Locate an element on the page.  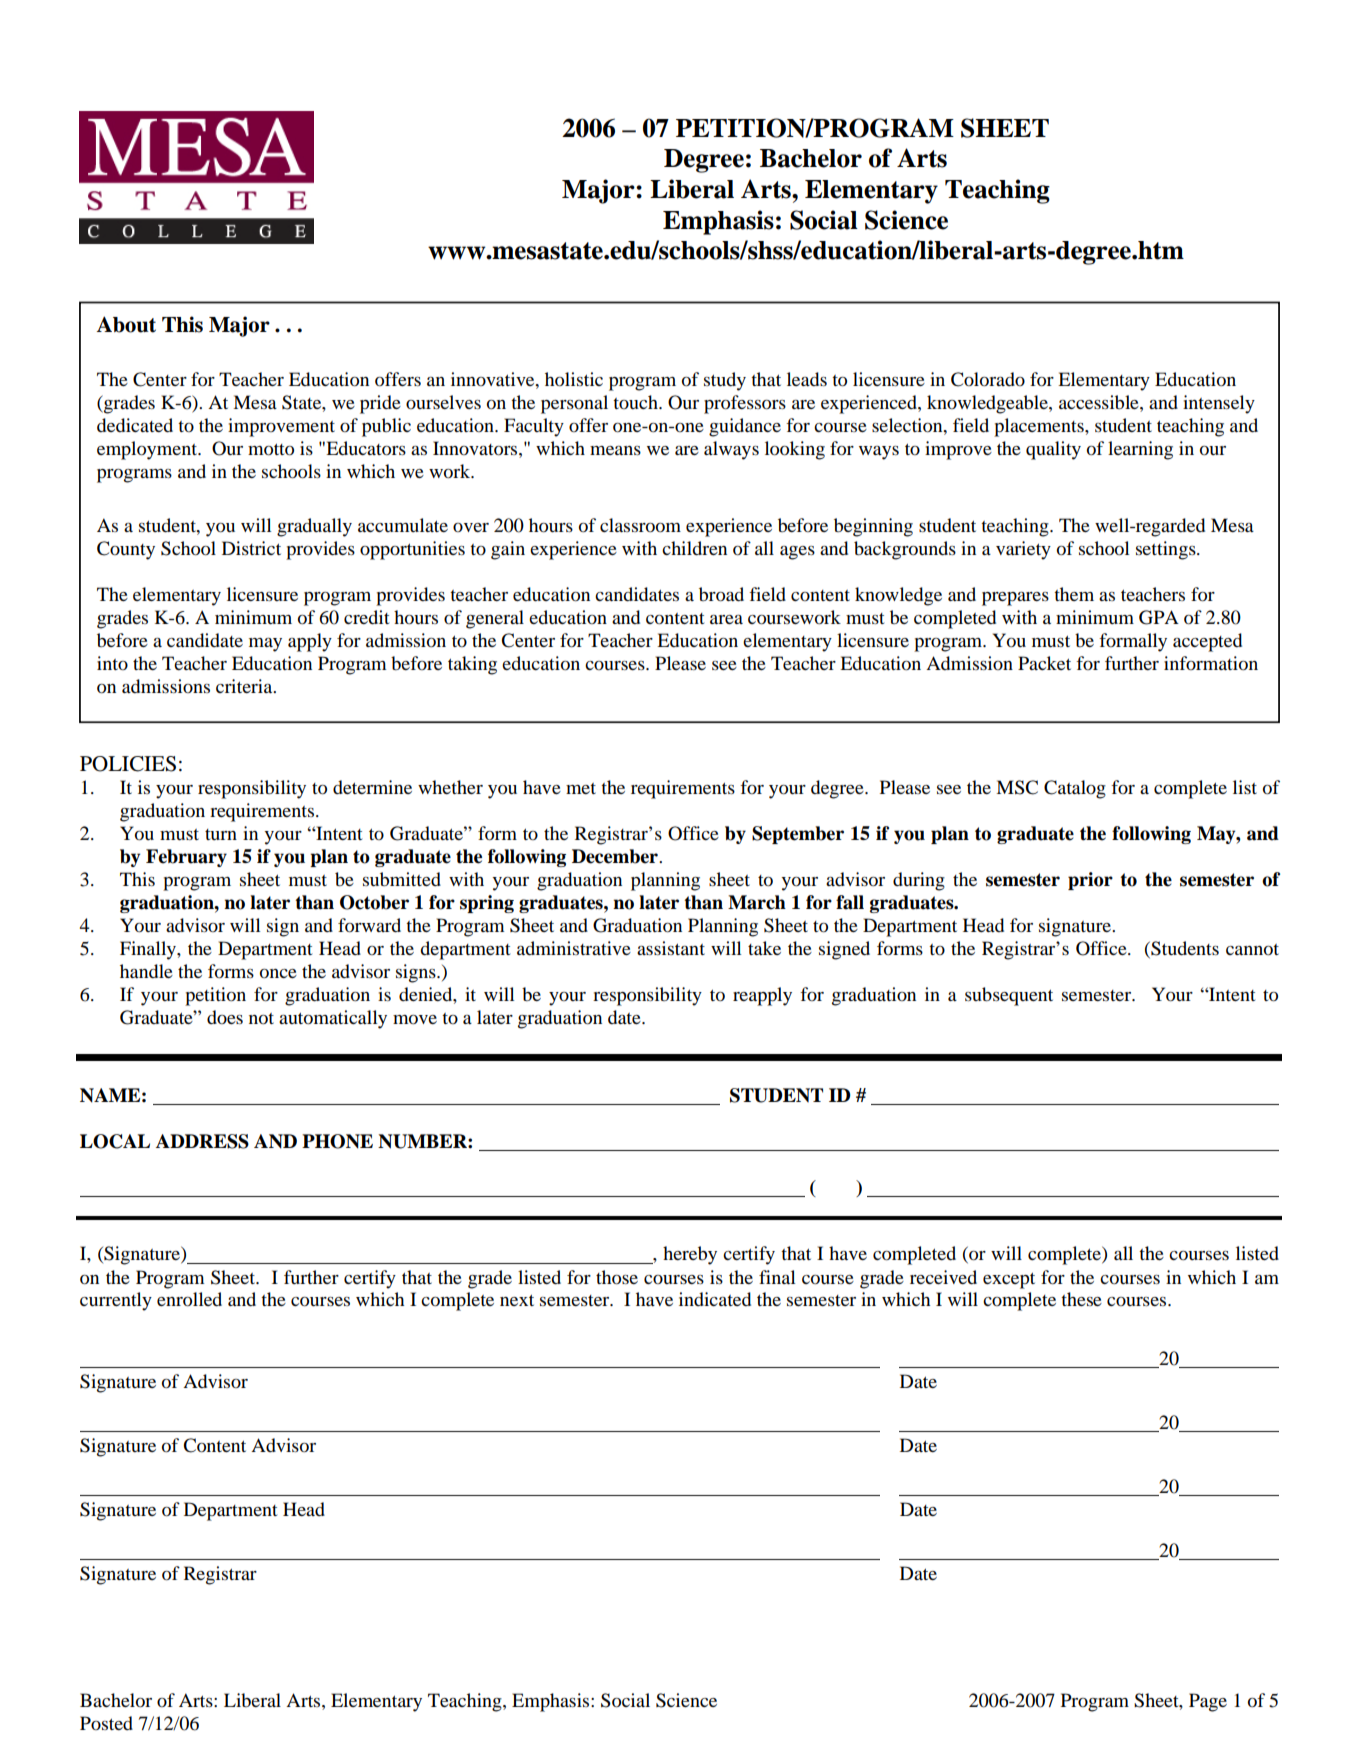
Packet is located at coordinates (1044, 663).
